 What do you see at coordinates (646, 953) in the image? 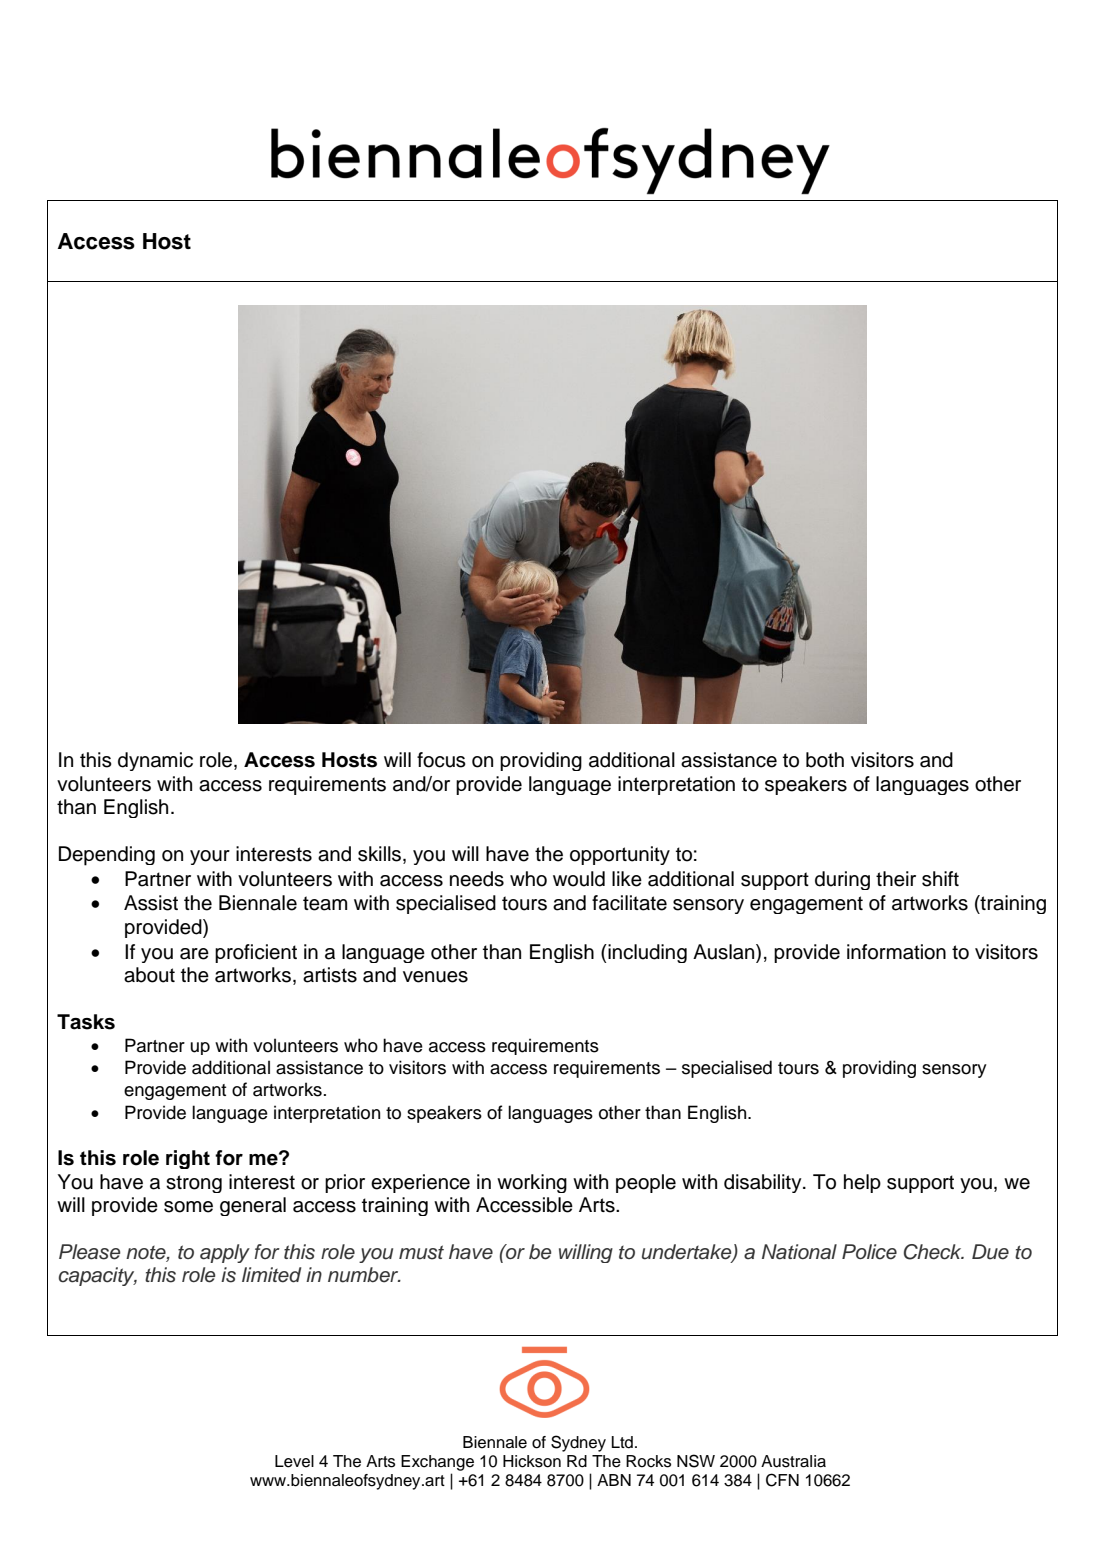
I see `including` at bounding box center [646, 953].
